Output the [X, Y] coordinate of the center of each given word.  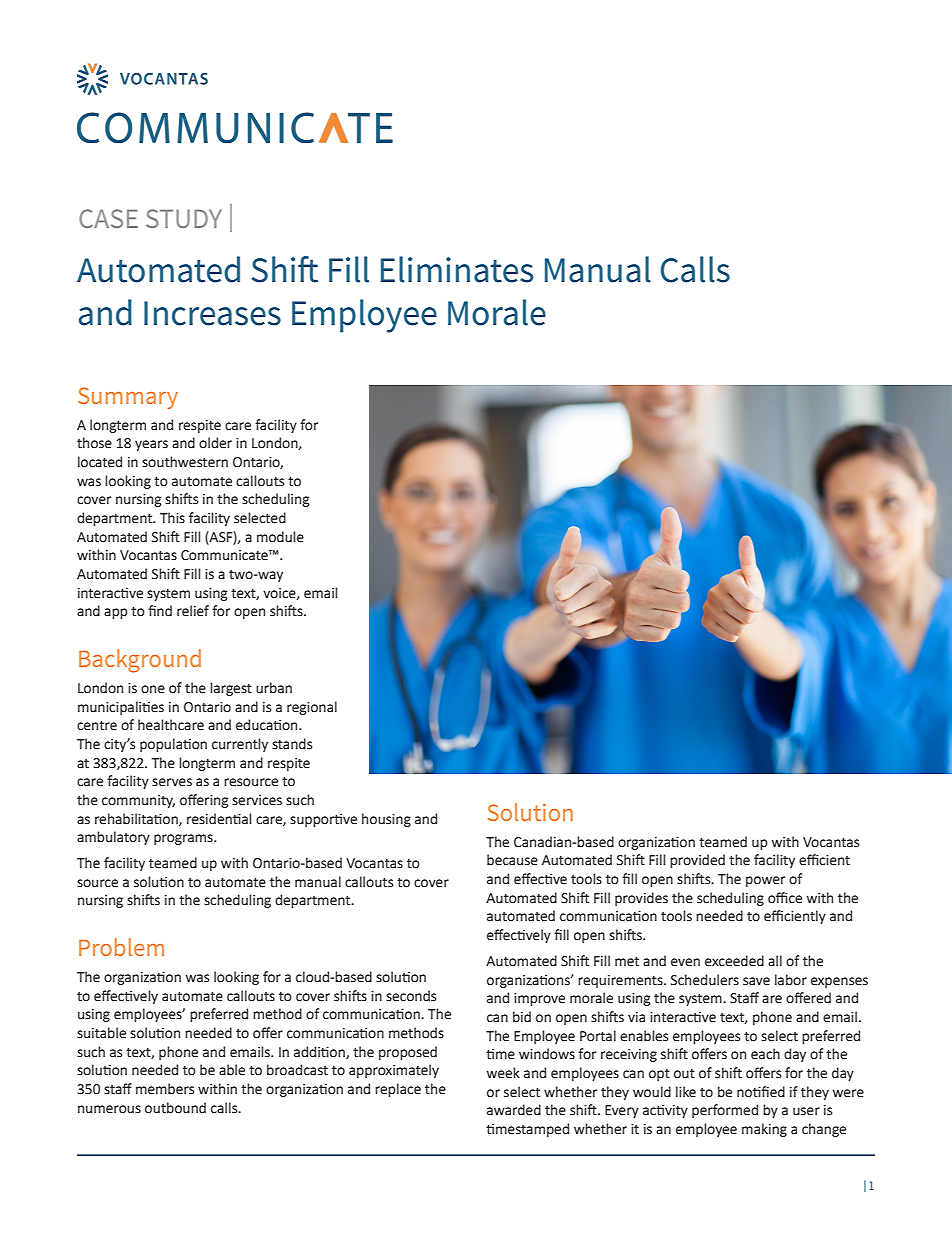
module [280, 537]
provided [697, 861]
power [765, 881]
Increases [212, 313]
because [512, 860]
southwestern [185, 462]
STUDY [184, 218]
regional [312, 708]
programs [184, 839]
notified [761, 1092]
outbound [175, 1108]
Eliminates [457, 269]
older [215, 443]
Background [140, 661]
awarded [514, 1110]
